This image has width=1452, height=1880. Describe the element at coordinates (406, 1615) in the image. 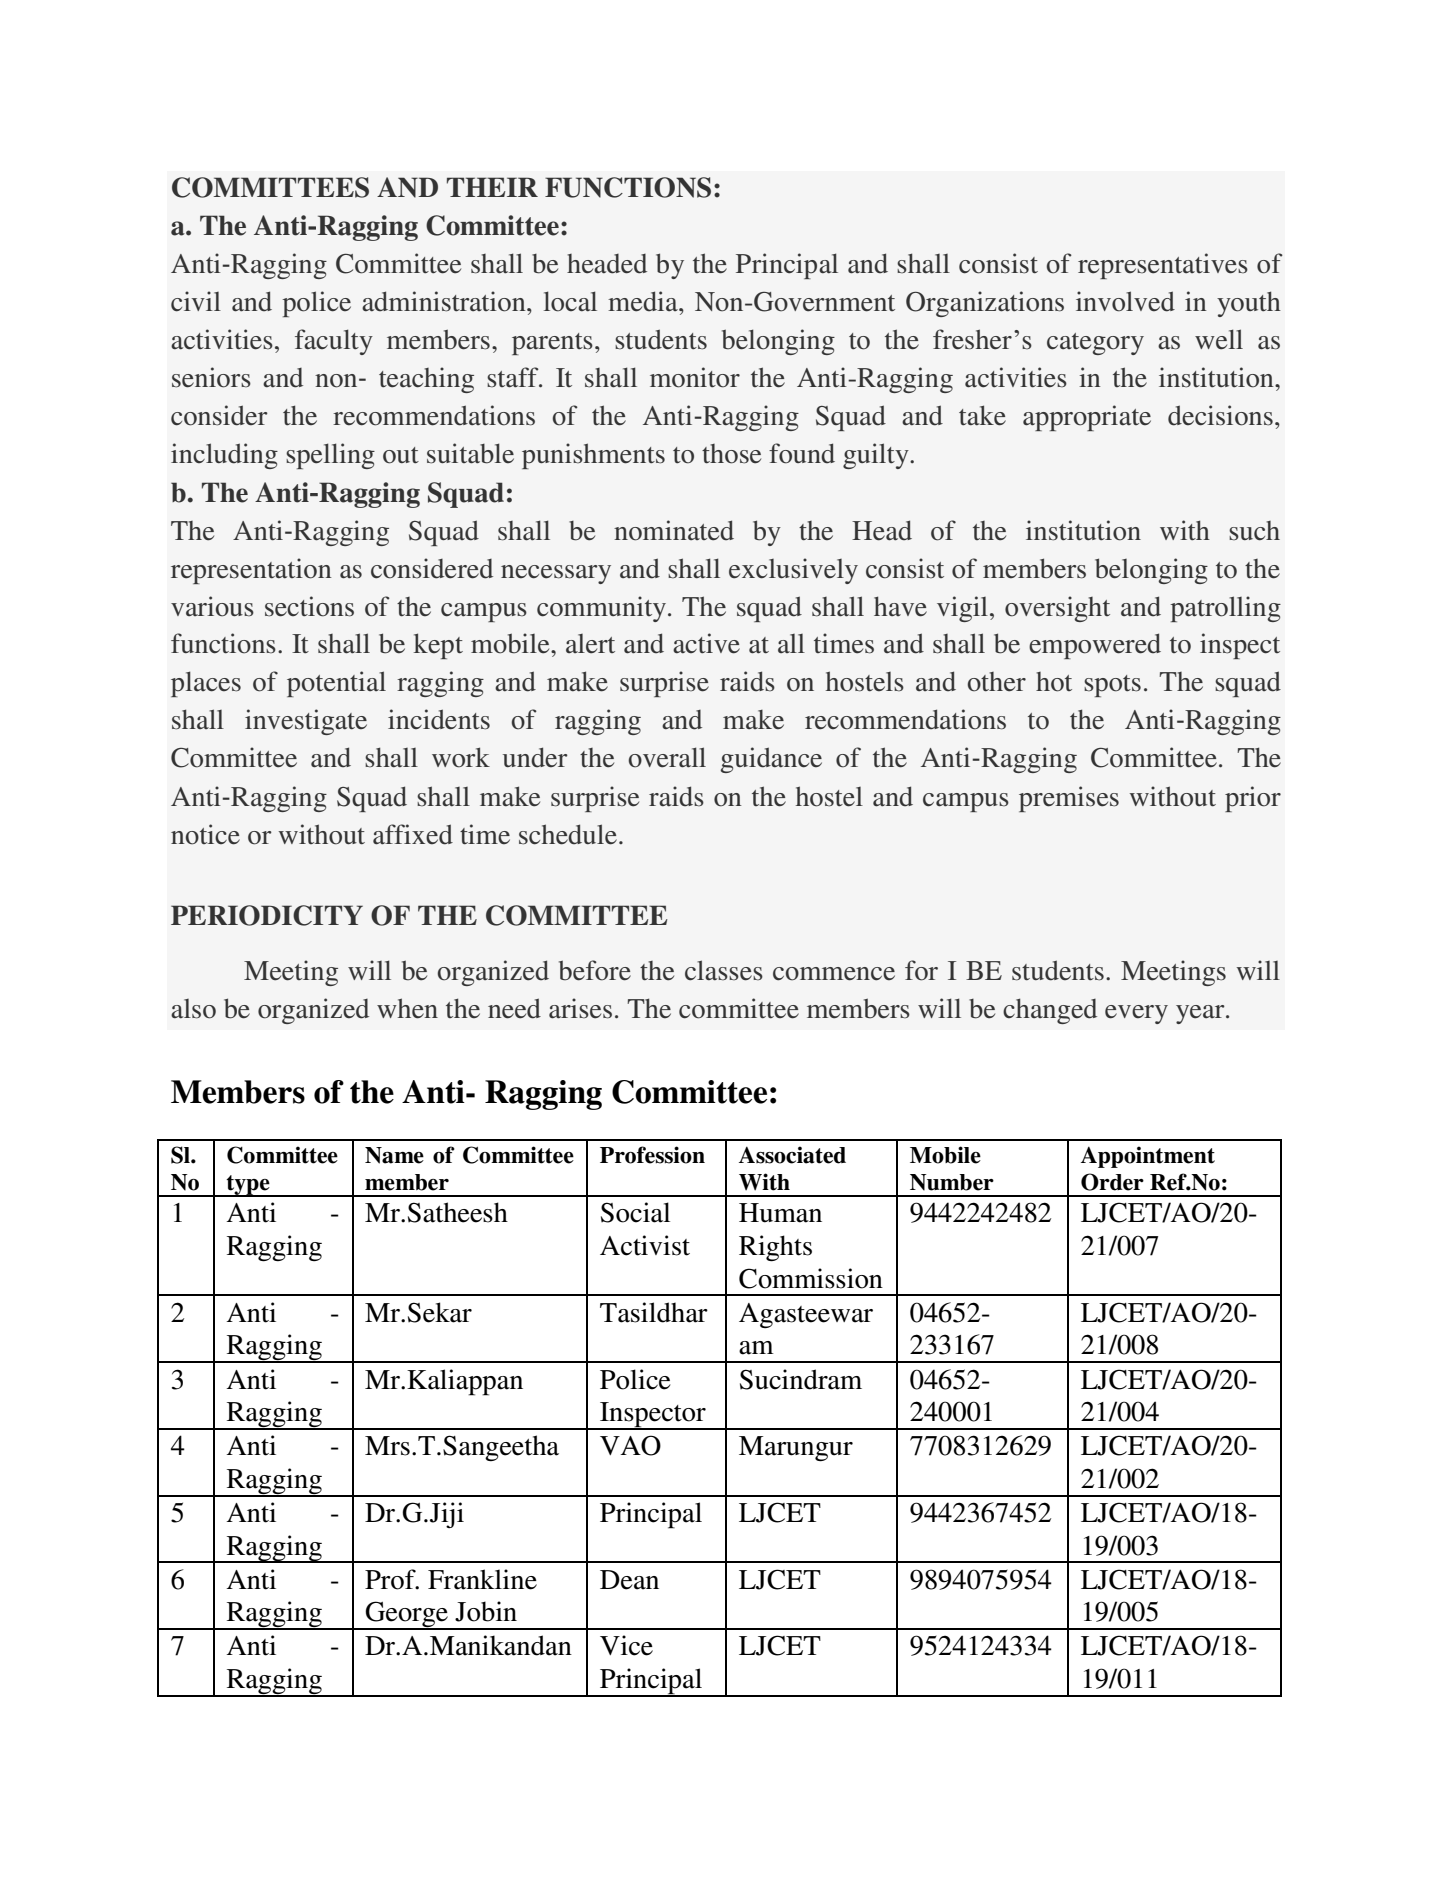

I see `George` at that location.
